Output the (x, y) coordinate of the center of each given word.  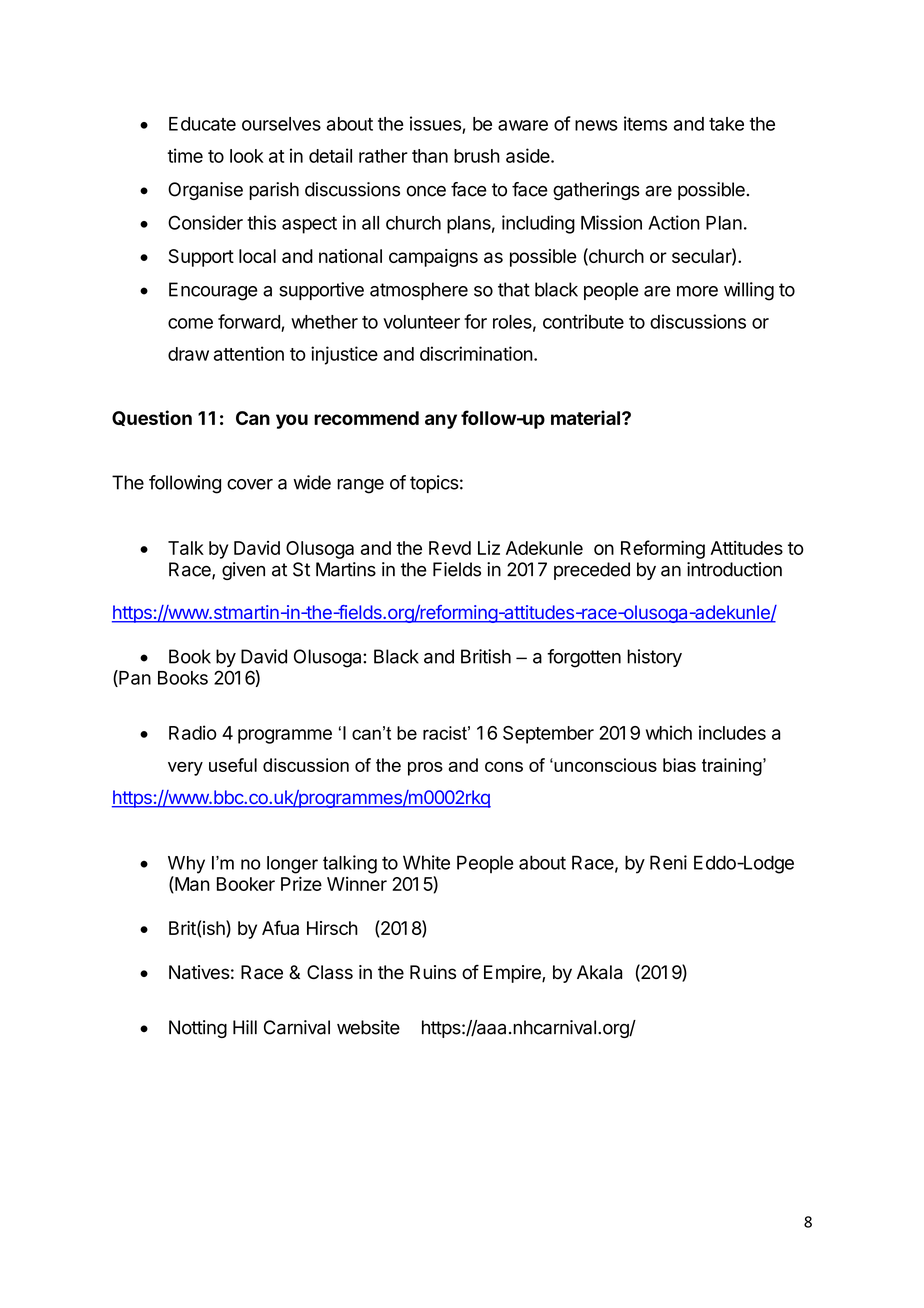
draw (188, 354)
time (185, 155)
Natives (199, 972)
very (185, 769)
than (430, 156)
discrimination (476, 353)
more (697, 291)
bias (679, 765)
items (645, 123)
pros (425, 769)
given (243, 571)
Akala (599, 972)
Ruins (433, 972)
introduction (734, 569)
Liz (489, 548)
